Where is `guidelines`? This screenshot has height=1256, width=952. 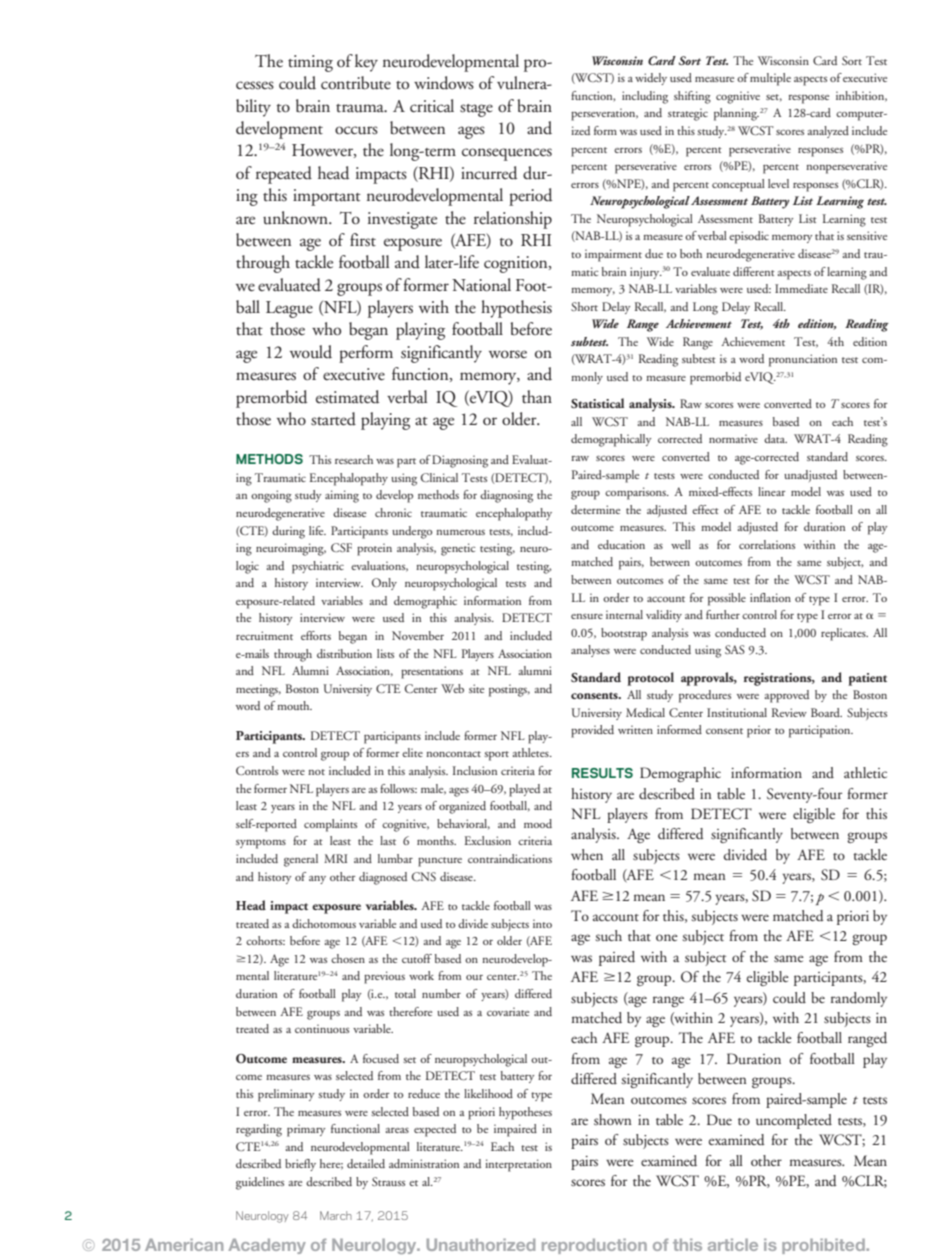
guidelines is located at coordinates (260, 1183).
